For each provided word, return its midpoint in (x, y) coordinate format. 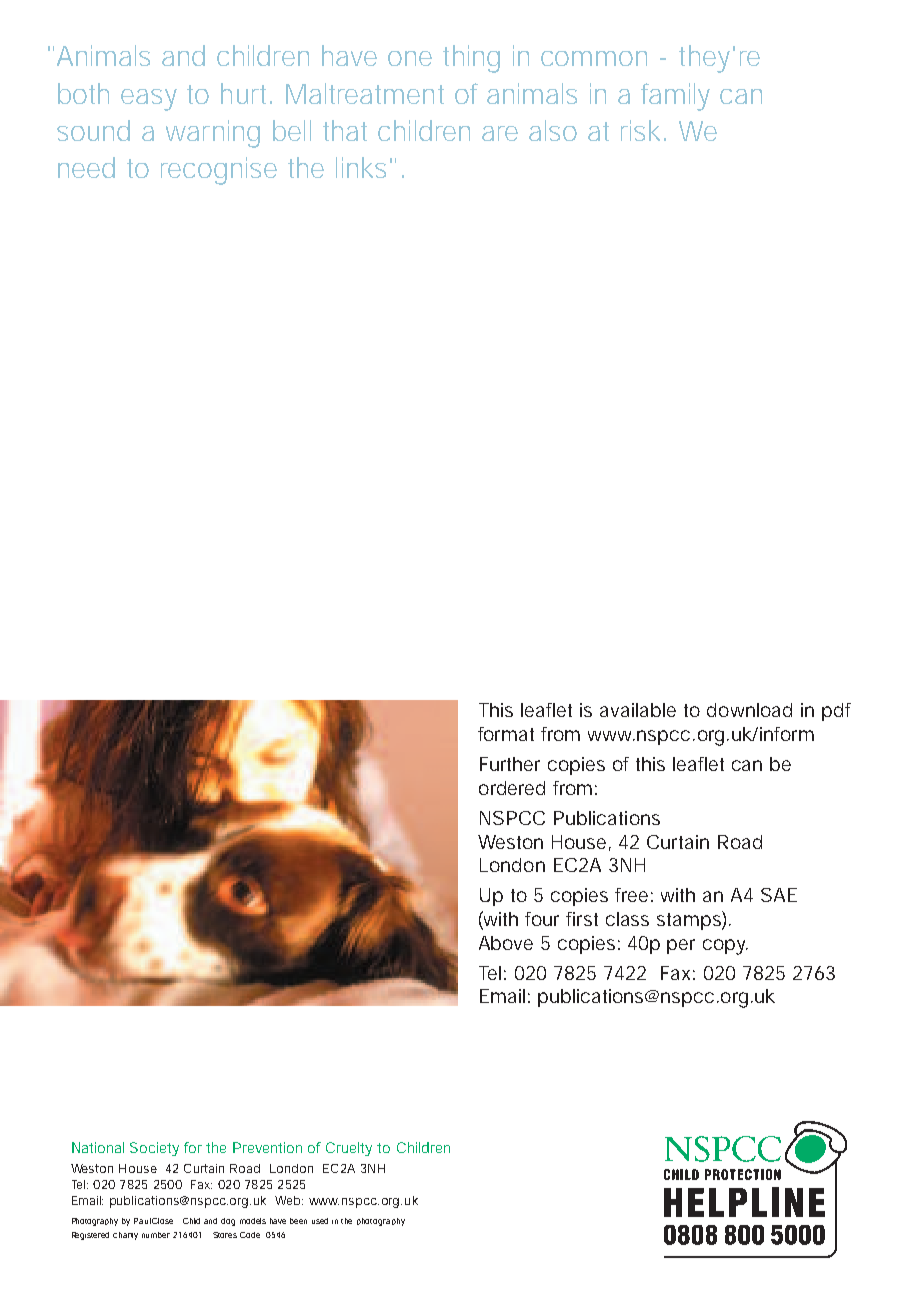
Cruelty (349, 1149)
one (410, 58)
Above (506, 943)
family (675, 97)
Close (162, 1221)
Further (510, 764)
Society (154, 1149)
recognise (219, 171)
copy (725, 947)
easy (149, 100)
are (500, 133)
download (749, 710)
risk (640, 130)
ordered (512, 788)
